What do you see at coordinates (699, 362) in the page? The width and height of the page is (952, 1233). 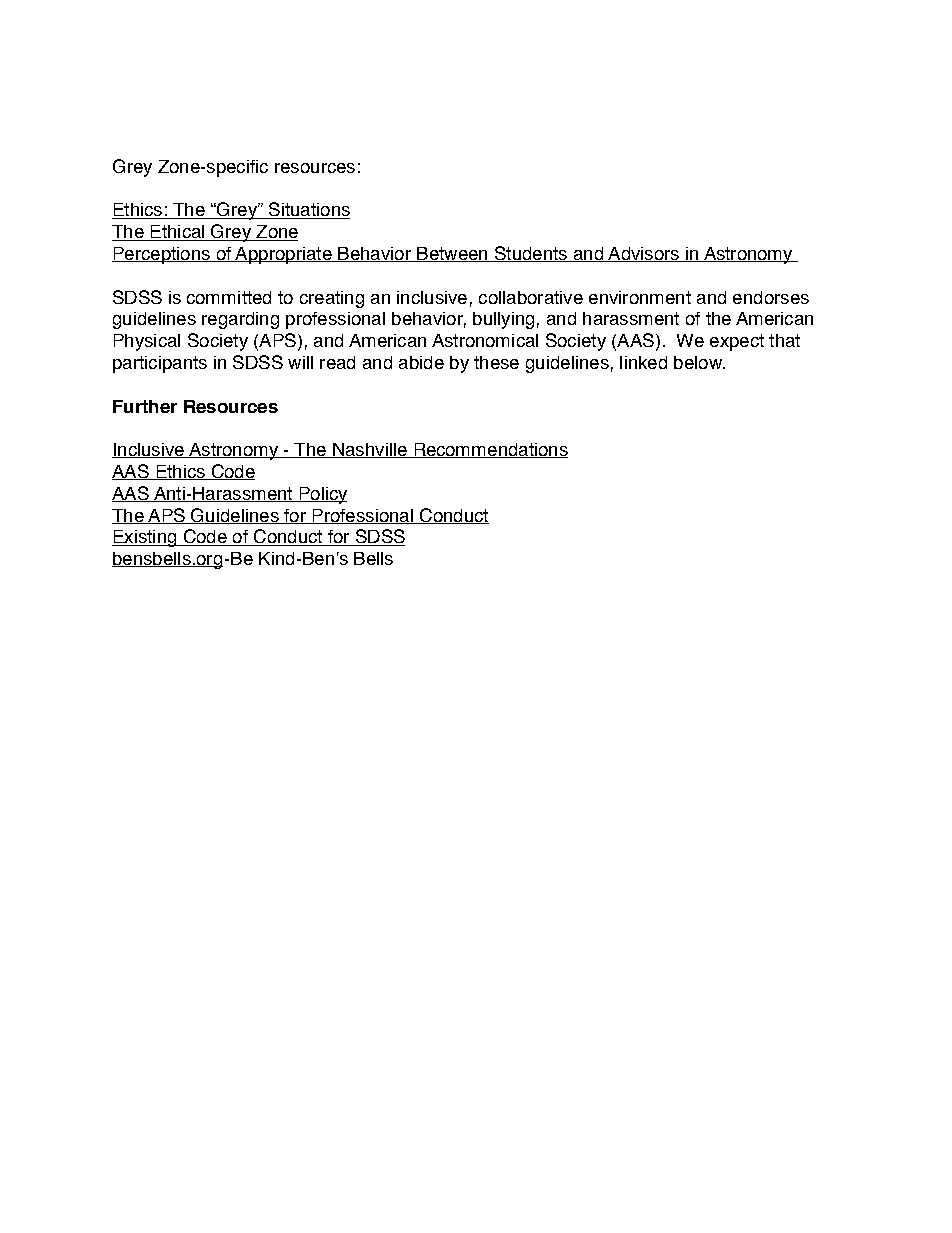 I see `below` at bounding box center [699, 362].
